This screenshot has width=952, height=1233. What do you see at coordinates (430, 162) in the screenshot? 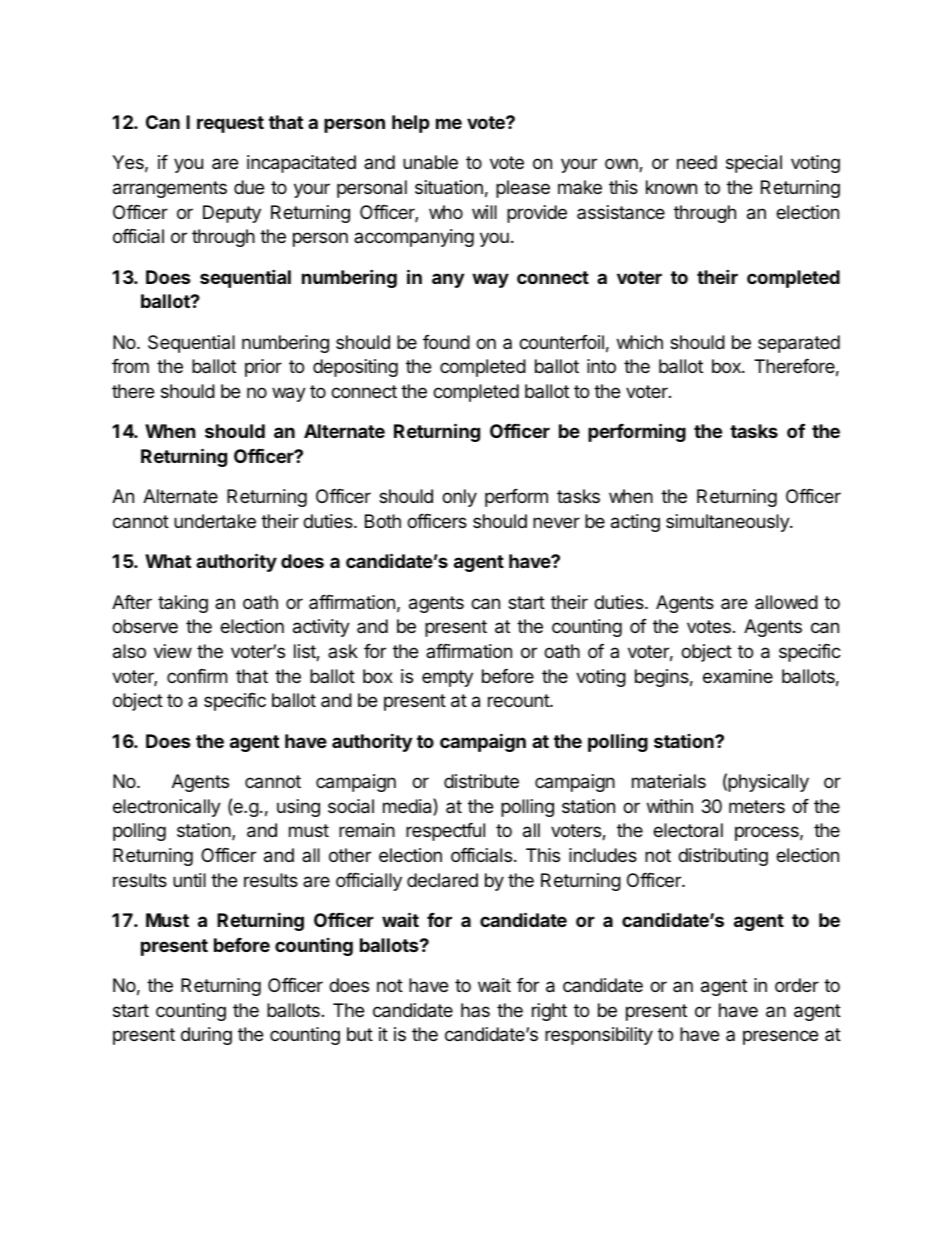
I see `unable` at bounding box center [430, 162].
